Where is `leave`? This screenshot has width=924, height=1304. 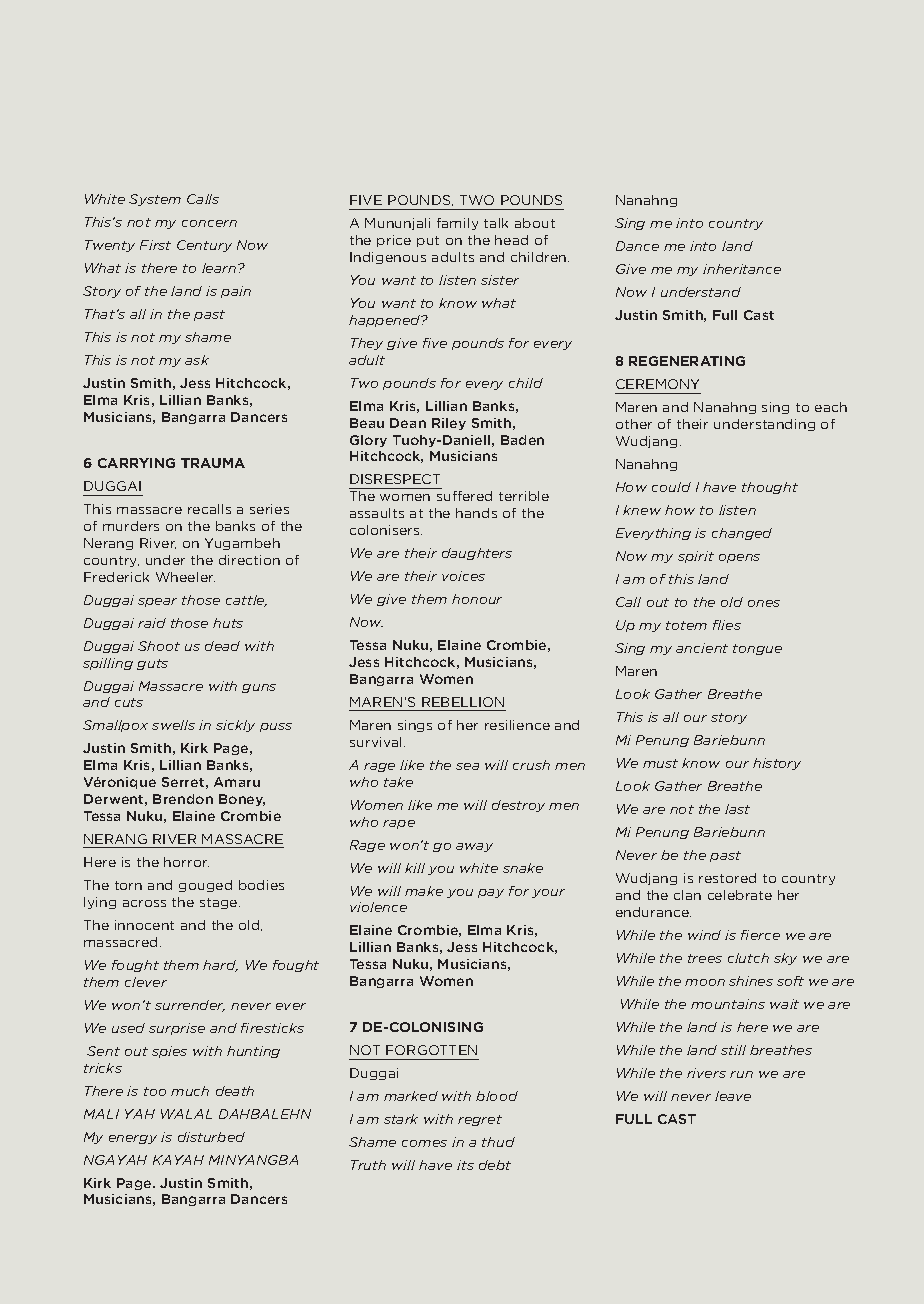 leave is located at coordinates (733, 1096).
